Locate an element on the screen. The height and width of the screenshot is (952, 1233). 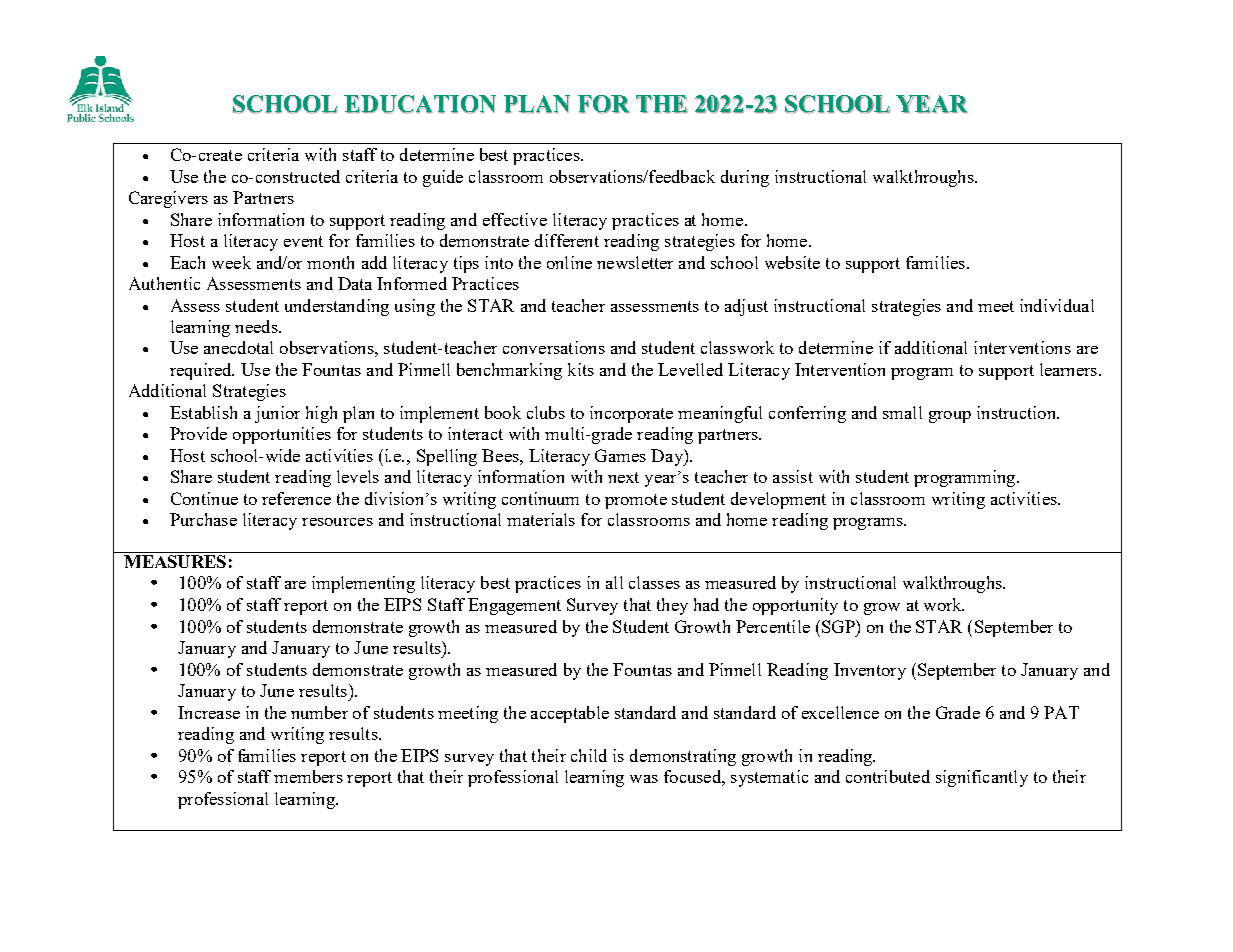
individual is located at coordinates (1057, 305).
